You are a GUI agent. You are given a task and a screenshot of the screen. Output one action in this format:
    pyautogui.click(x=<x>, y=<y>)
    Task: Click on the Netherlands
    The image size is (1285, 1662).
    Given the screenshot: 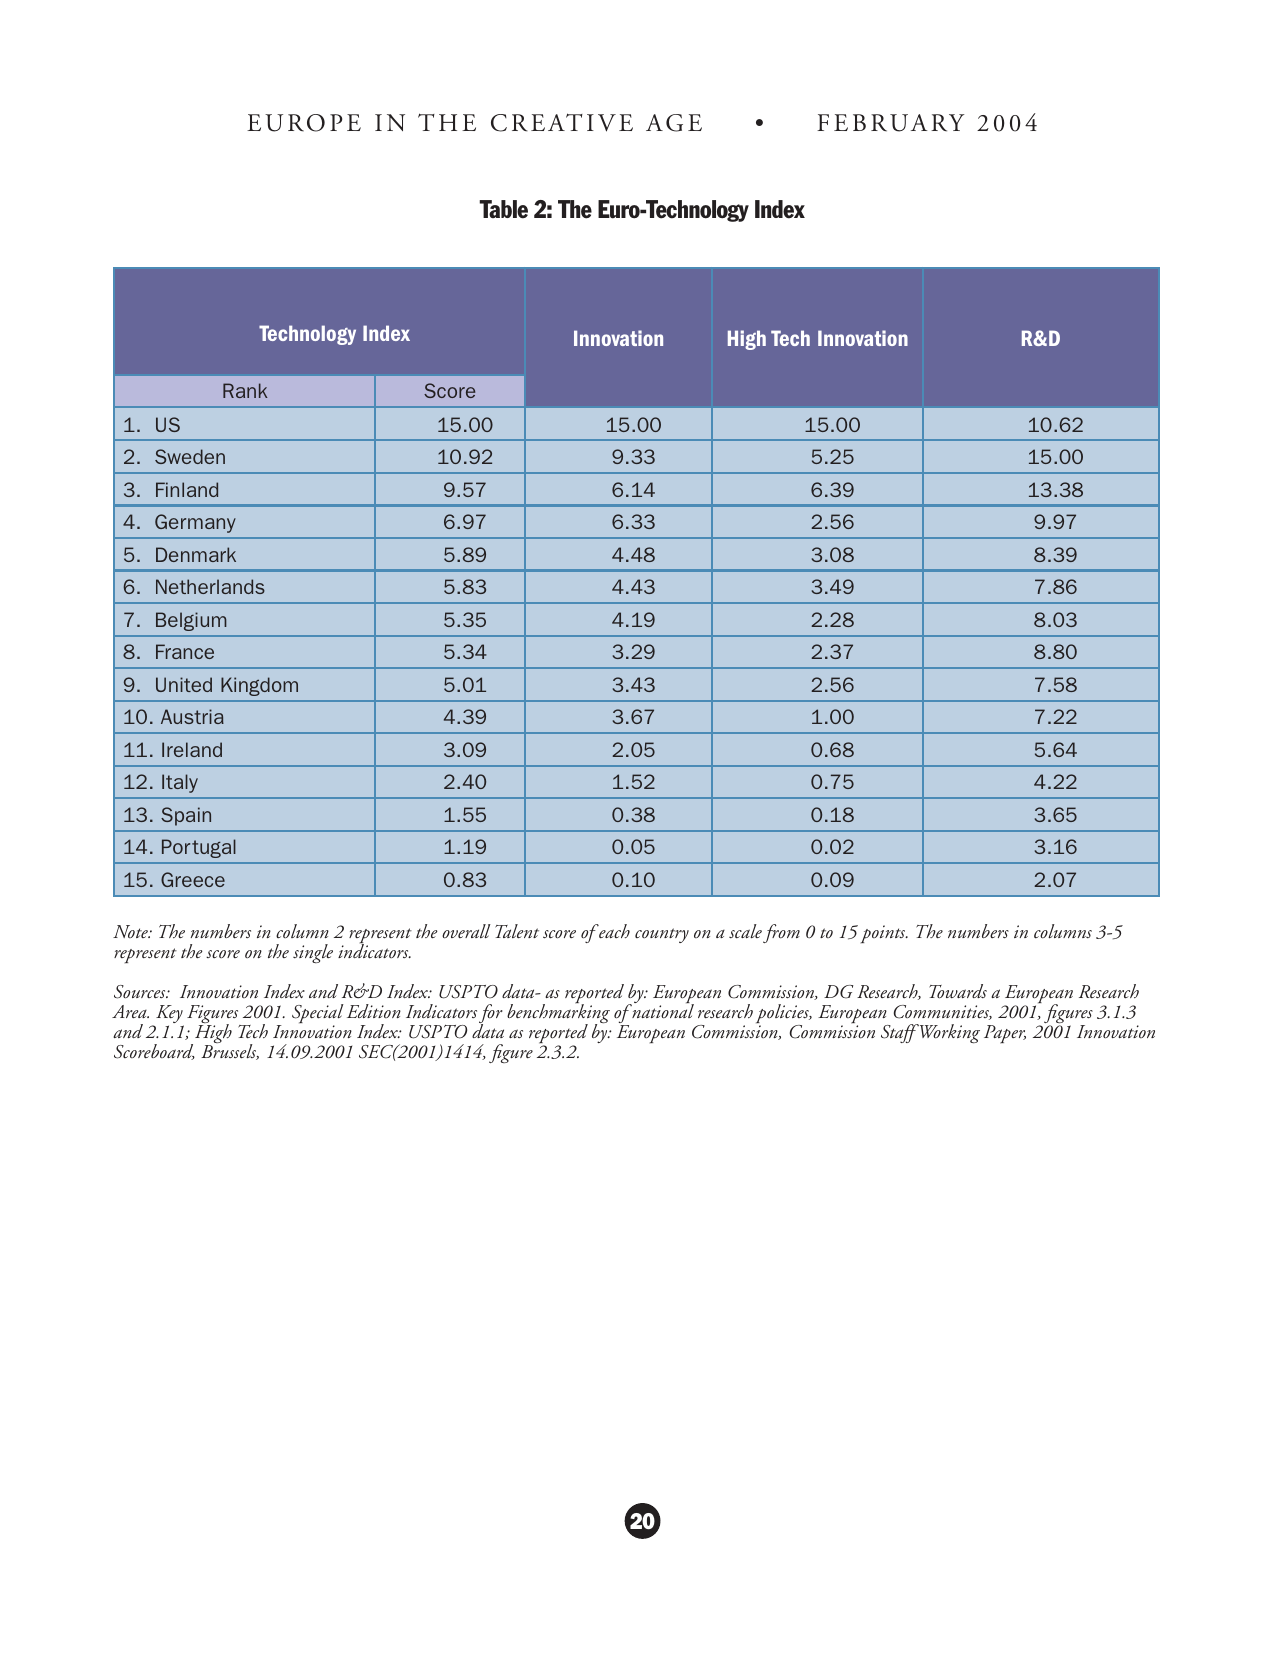 What is the action you would take?
    pyautogui.click(x=210, y=586)
